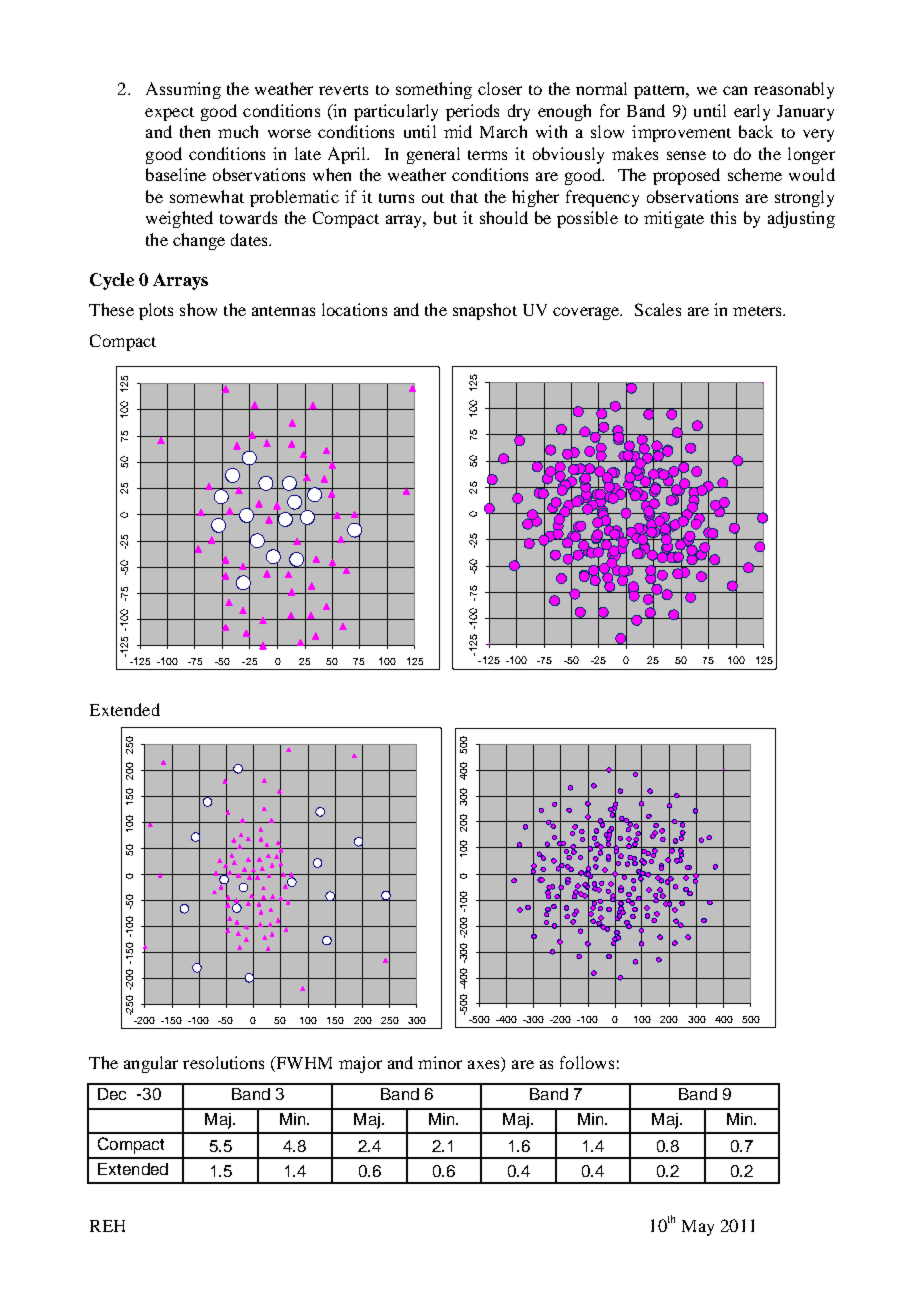 This document has width=924, height=1308. Describe the element at coordinates (458, 131) in the document. I see `mid` at that location.
